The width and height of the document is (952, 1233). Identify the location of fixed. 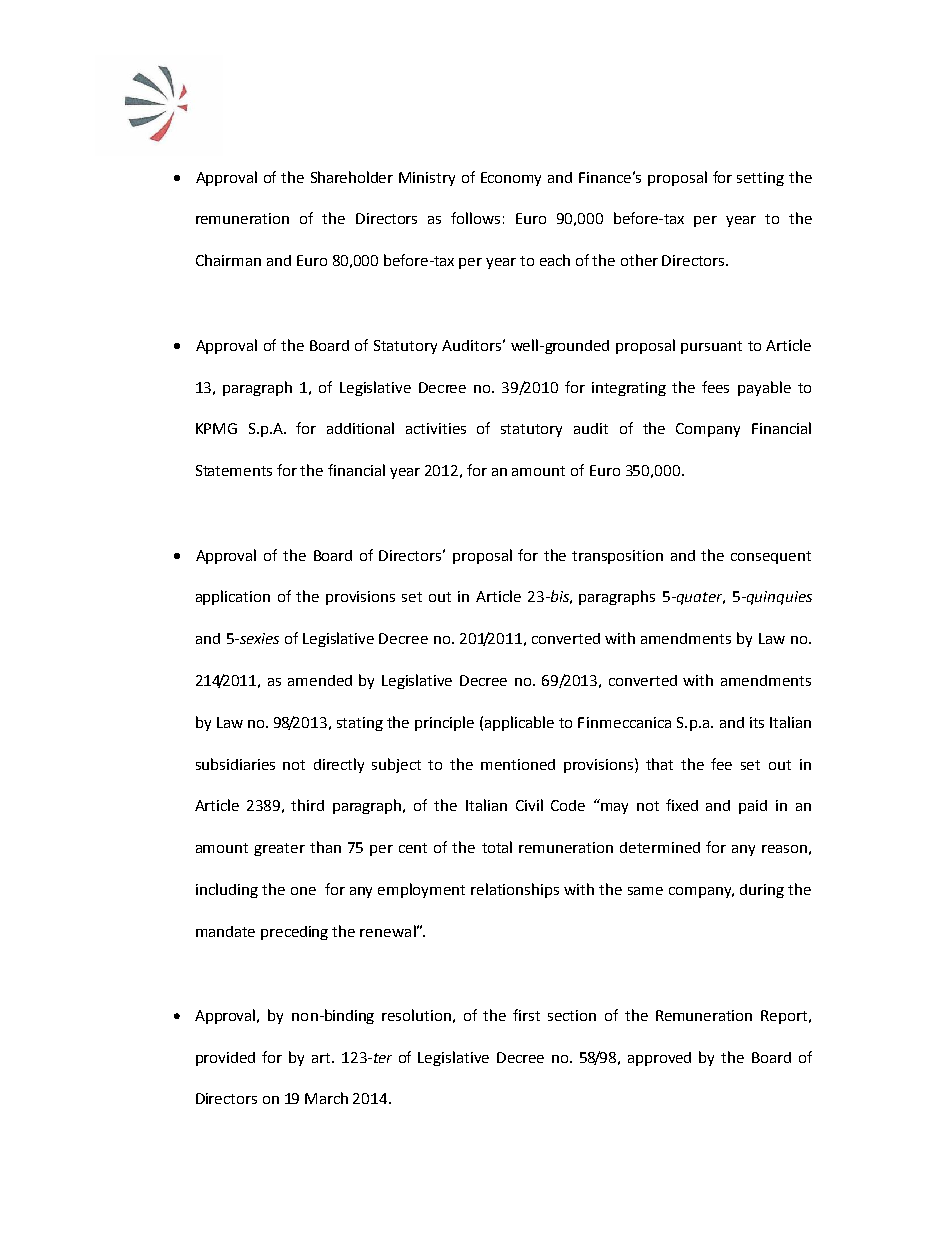
(682, 805).
